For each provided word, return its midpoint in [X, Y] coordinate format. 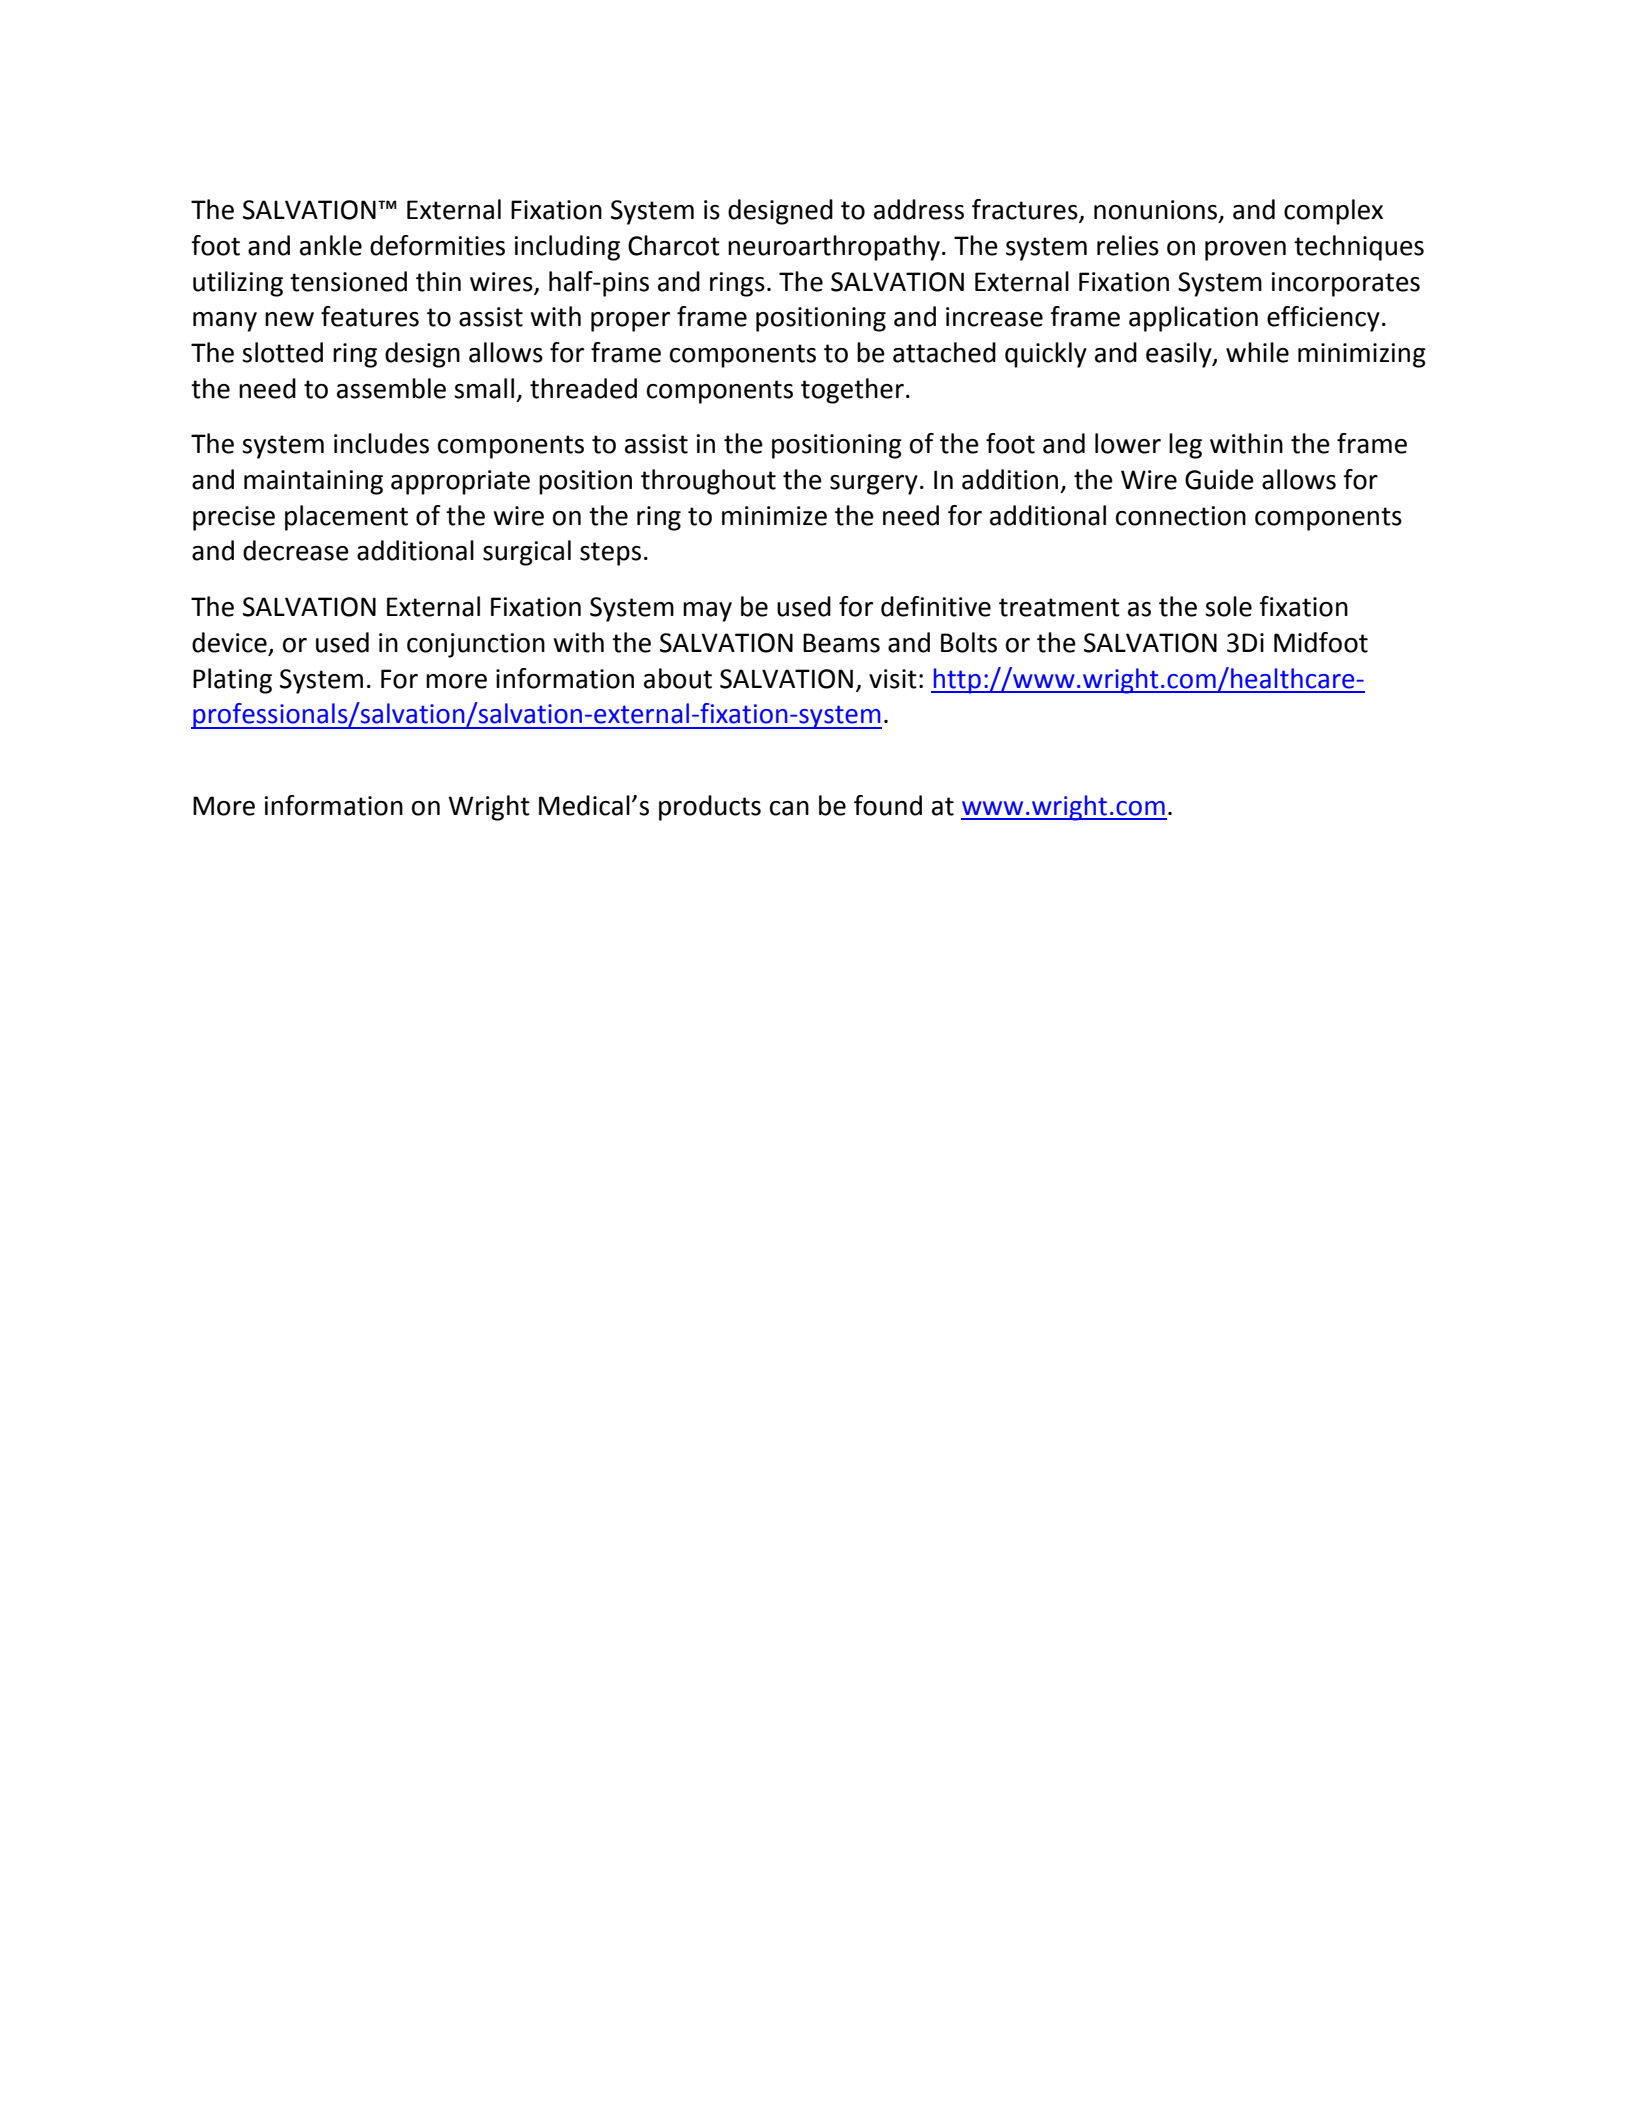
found [888, 805]
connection [1181, 516]
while [1257, 352]
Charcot [674, 245]
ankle [331, 245]
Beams [841, 643]
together [852, 391]
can [789, 808]
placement [346, 518]
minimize [774, 516]
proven [1245, 251]
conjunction [476, 645]
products [710, 808]
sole [1228, 606]
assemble [391, 388]
